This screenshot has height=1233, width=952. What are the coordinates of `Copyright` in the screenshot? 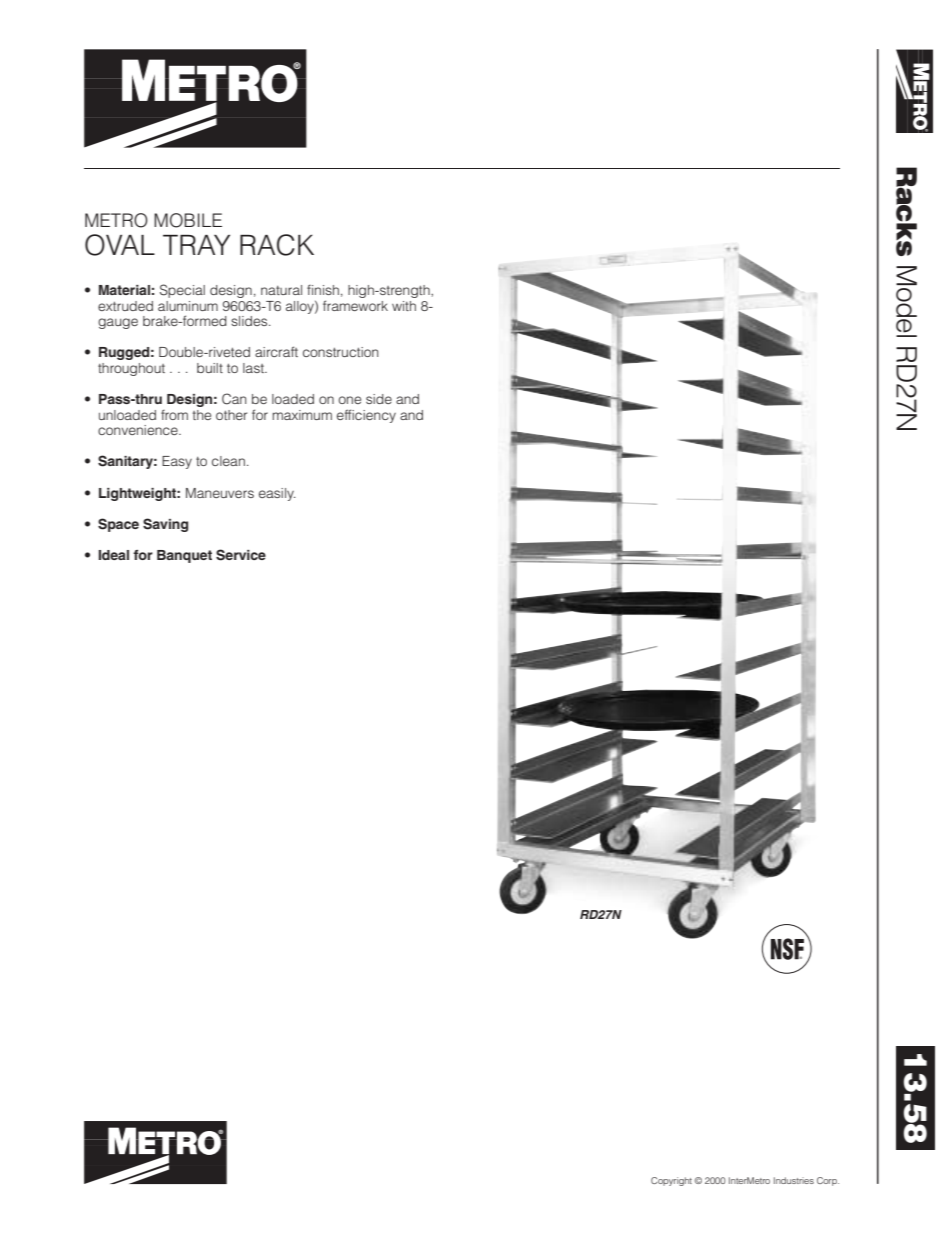 It's located at (671, 1181).
